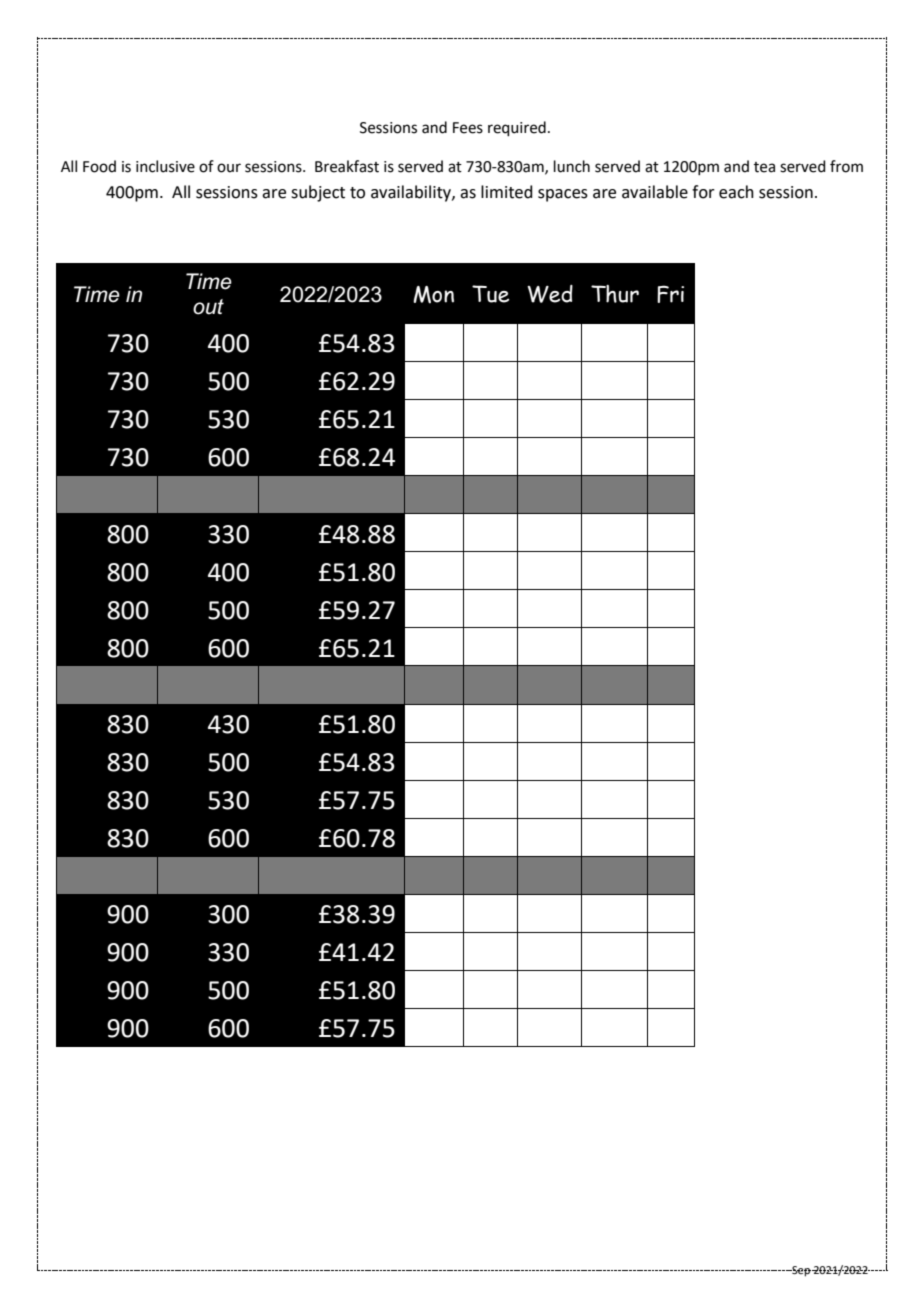 This screenshot has height=1308, width=924. I want to click on inclusive, so click(165, 166).
